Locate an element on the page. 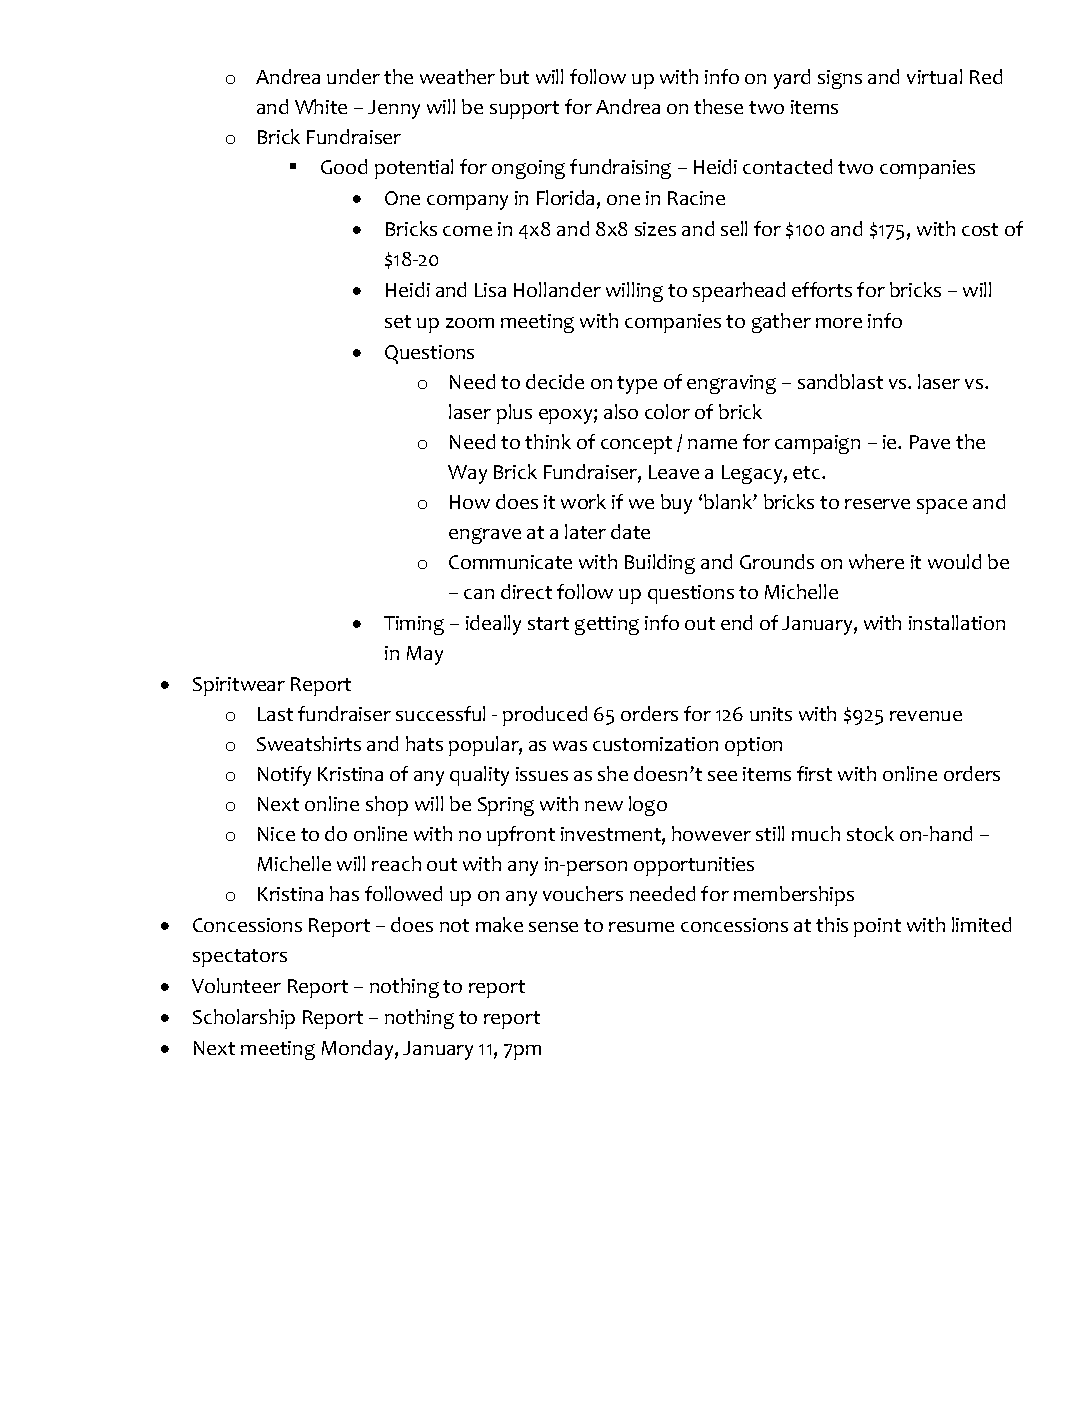  Timing is located at coordinates (414, 625).
